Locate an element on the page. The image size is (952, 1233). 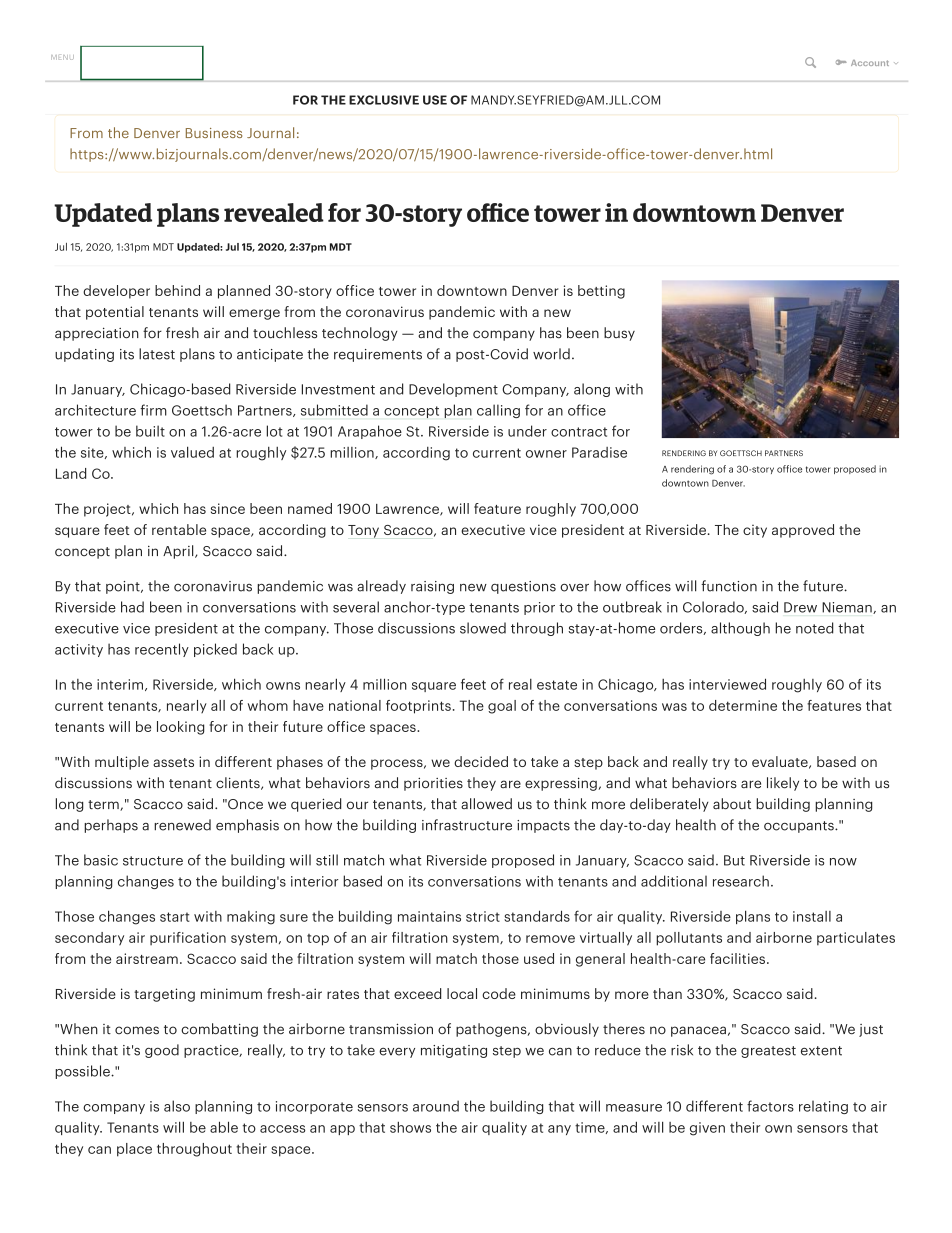
EXCLUSIVE is located at coordinates (384, 100).
